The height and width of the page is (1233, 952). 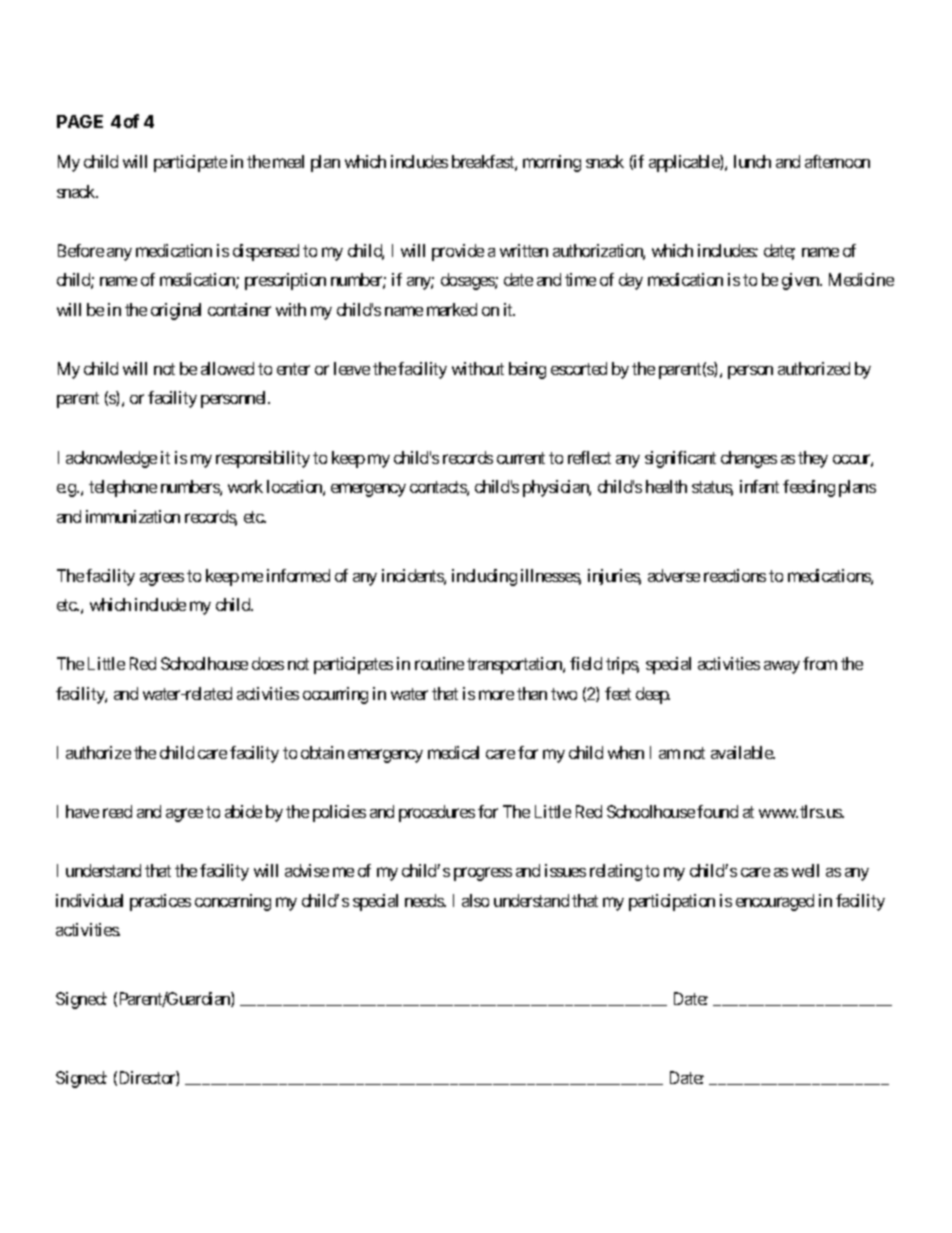 I want to click on progress, so click(x=483, y=874).
